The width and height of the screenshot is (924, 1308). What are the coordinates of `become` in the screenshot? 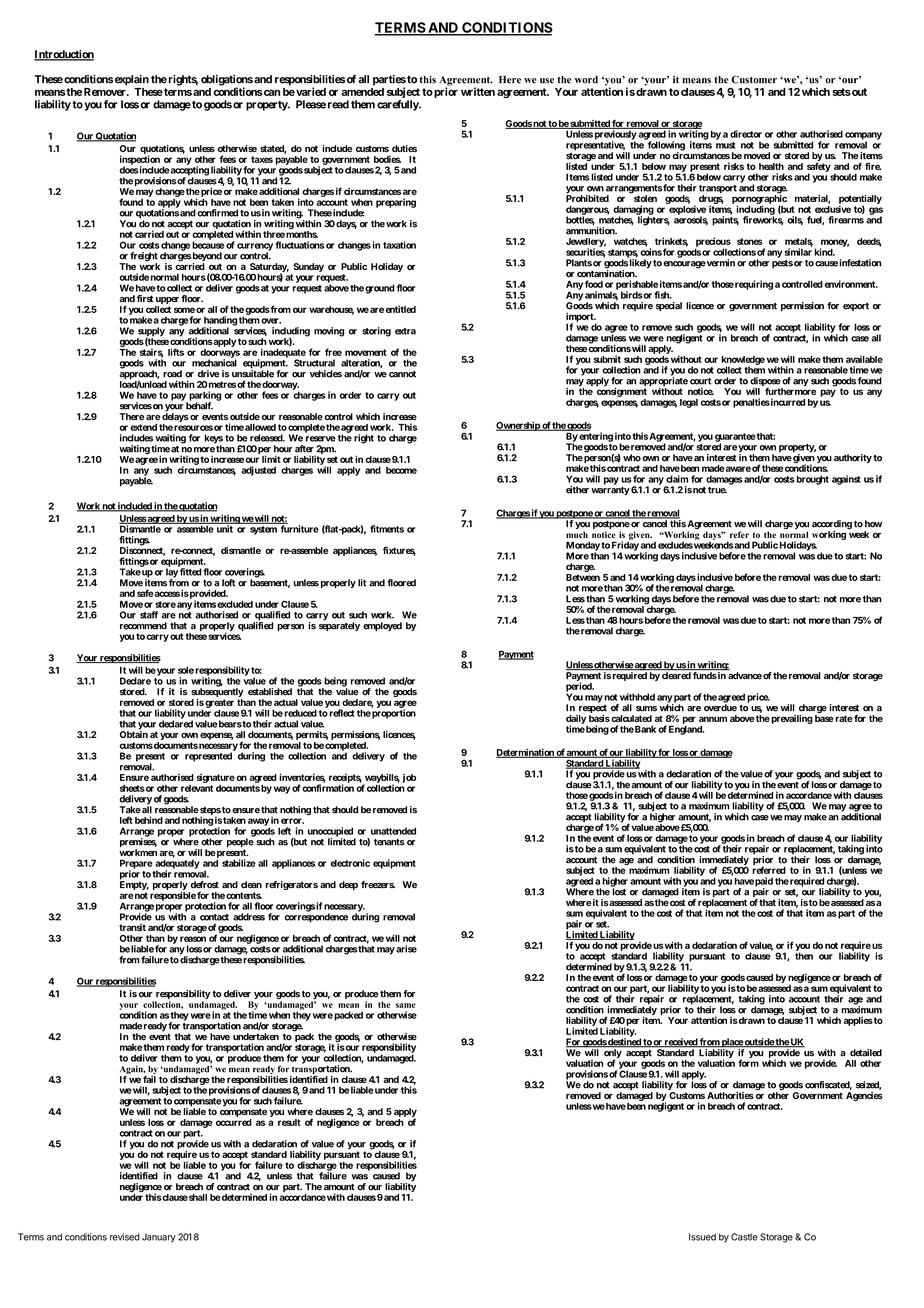 It's located at (401, 470).
